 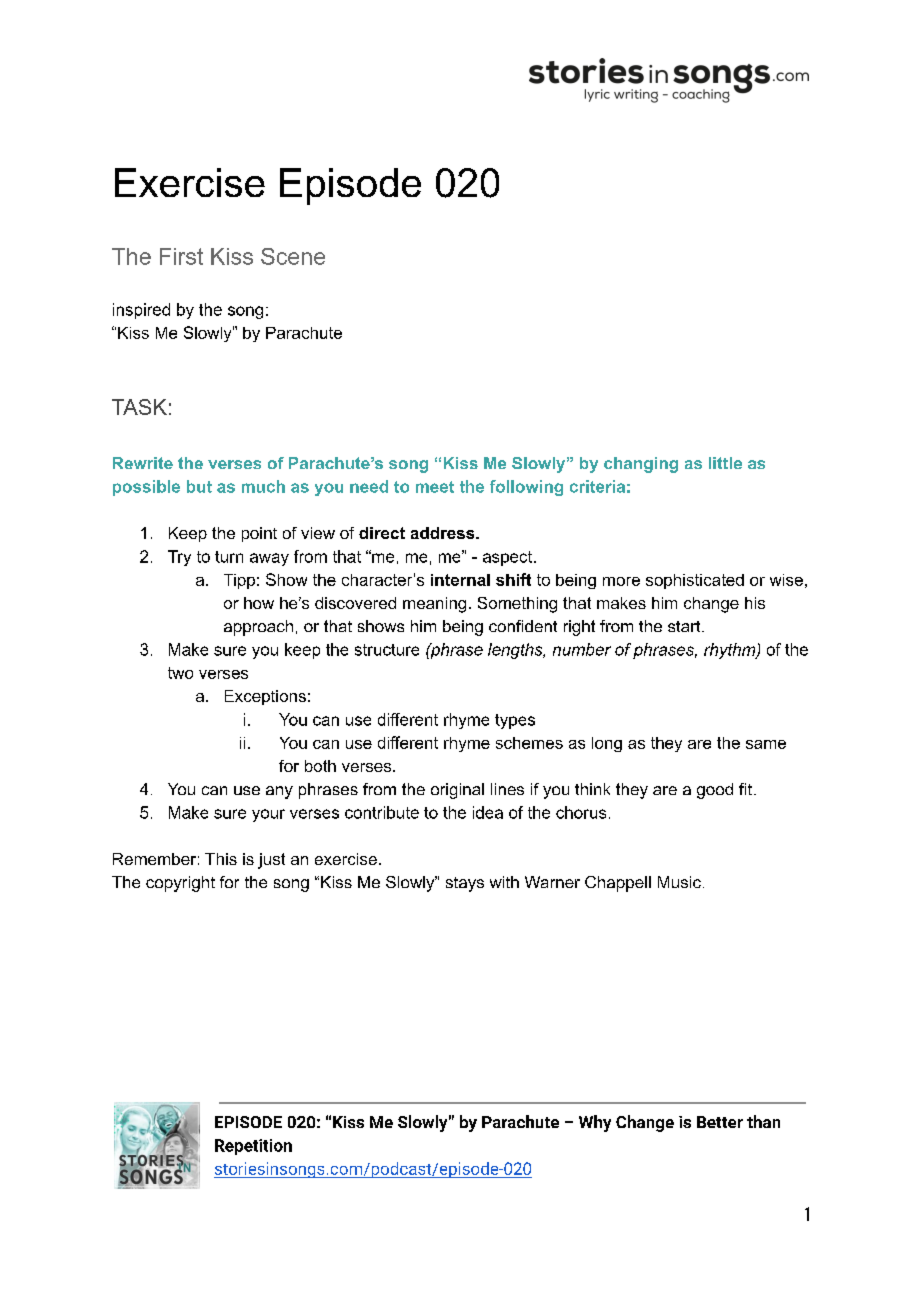 I want to click on Exceptions, so click(x=265, y=697).
